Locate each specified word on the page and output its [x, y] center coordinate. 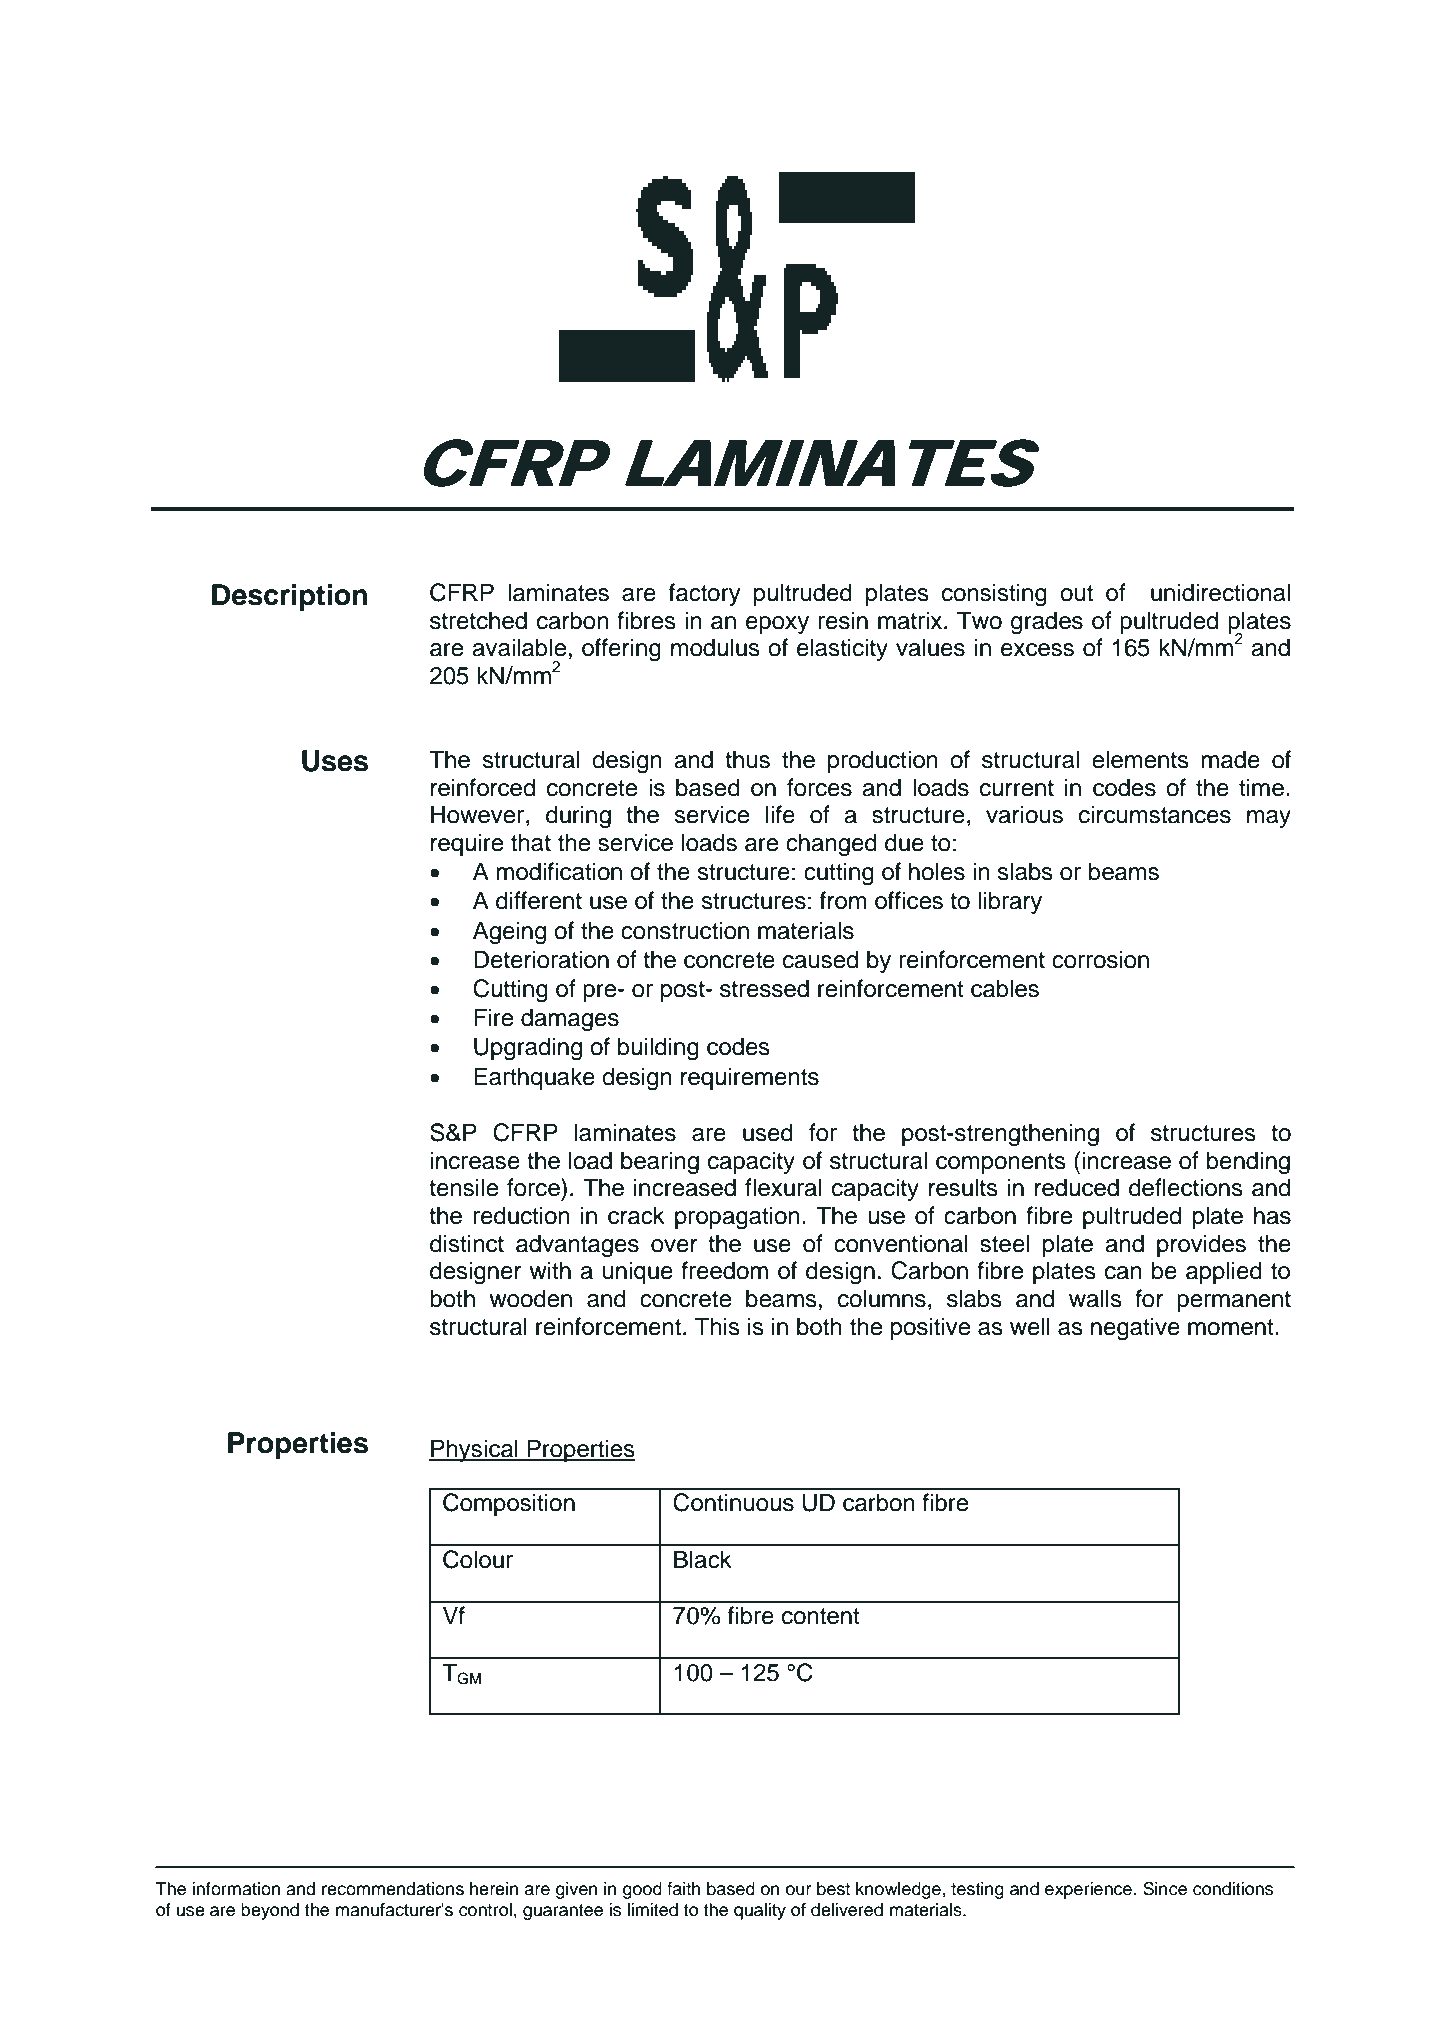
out [1076, 593]
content [821, 1616]
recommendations [393, 1889]
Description [289, 597]
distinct [467, 1243]
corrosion [1100, 959]
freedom [724, 1270]
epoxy [777, 625]
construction [685, 930]
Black [703, 1559]
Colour [478, 1559]
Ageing [509, 933]
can [1123, 1273]
